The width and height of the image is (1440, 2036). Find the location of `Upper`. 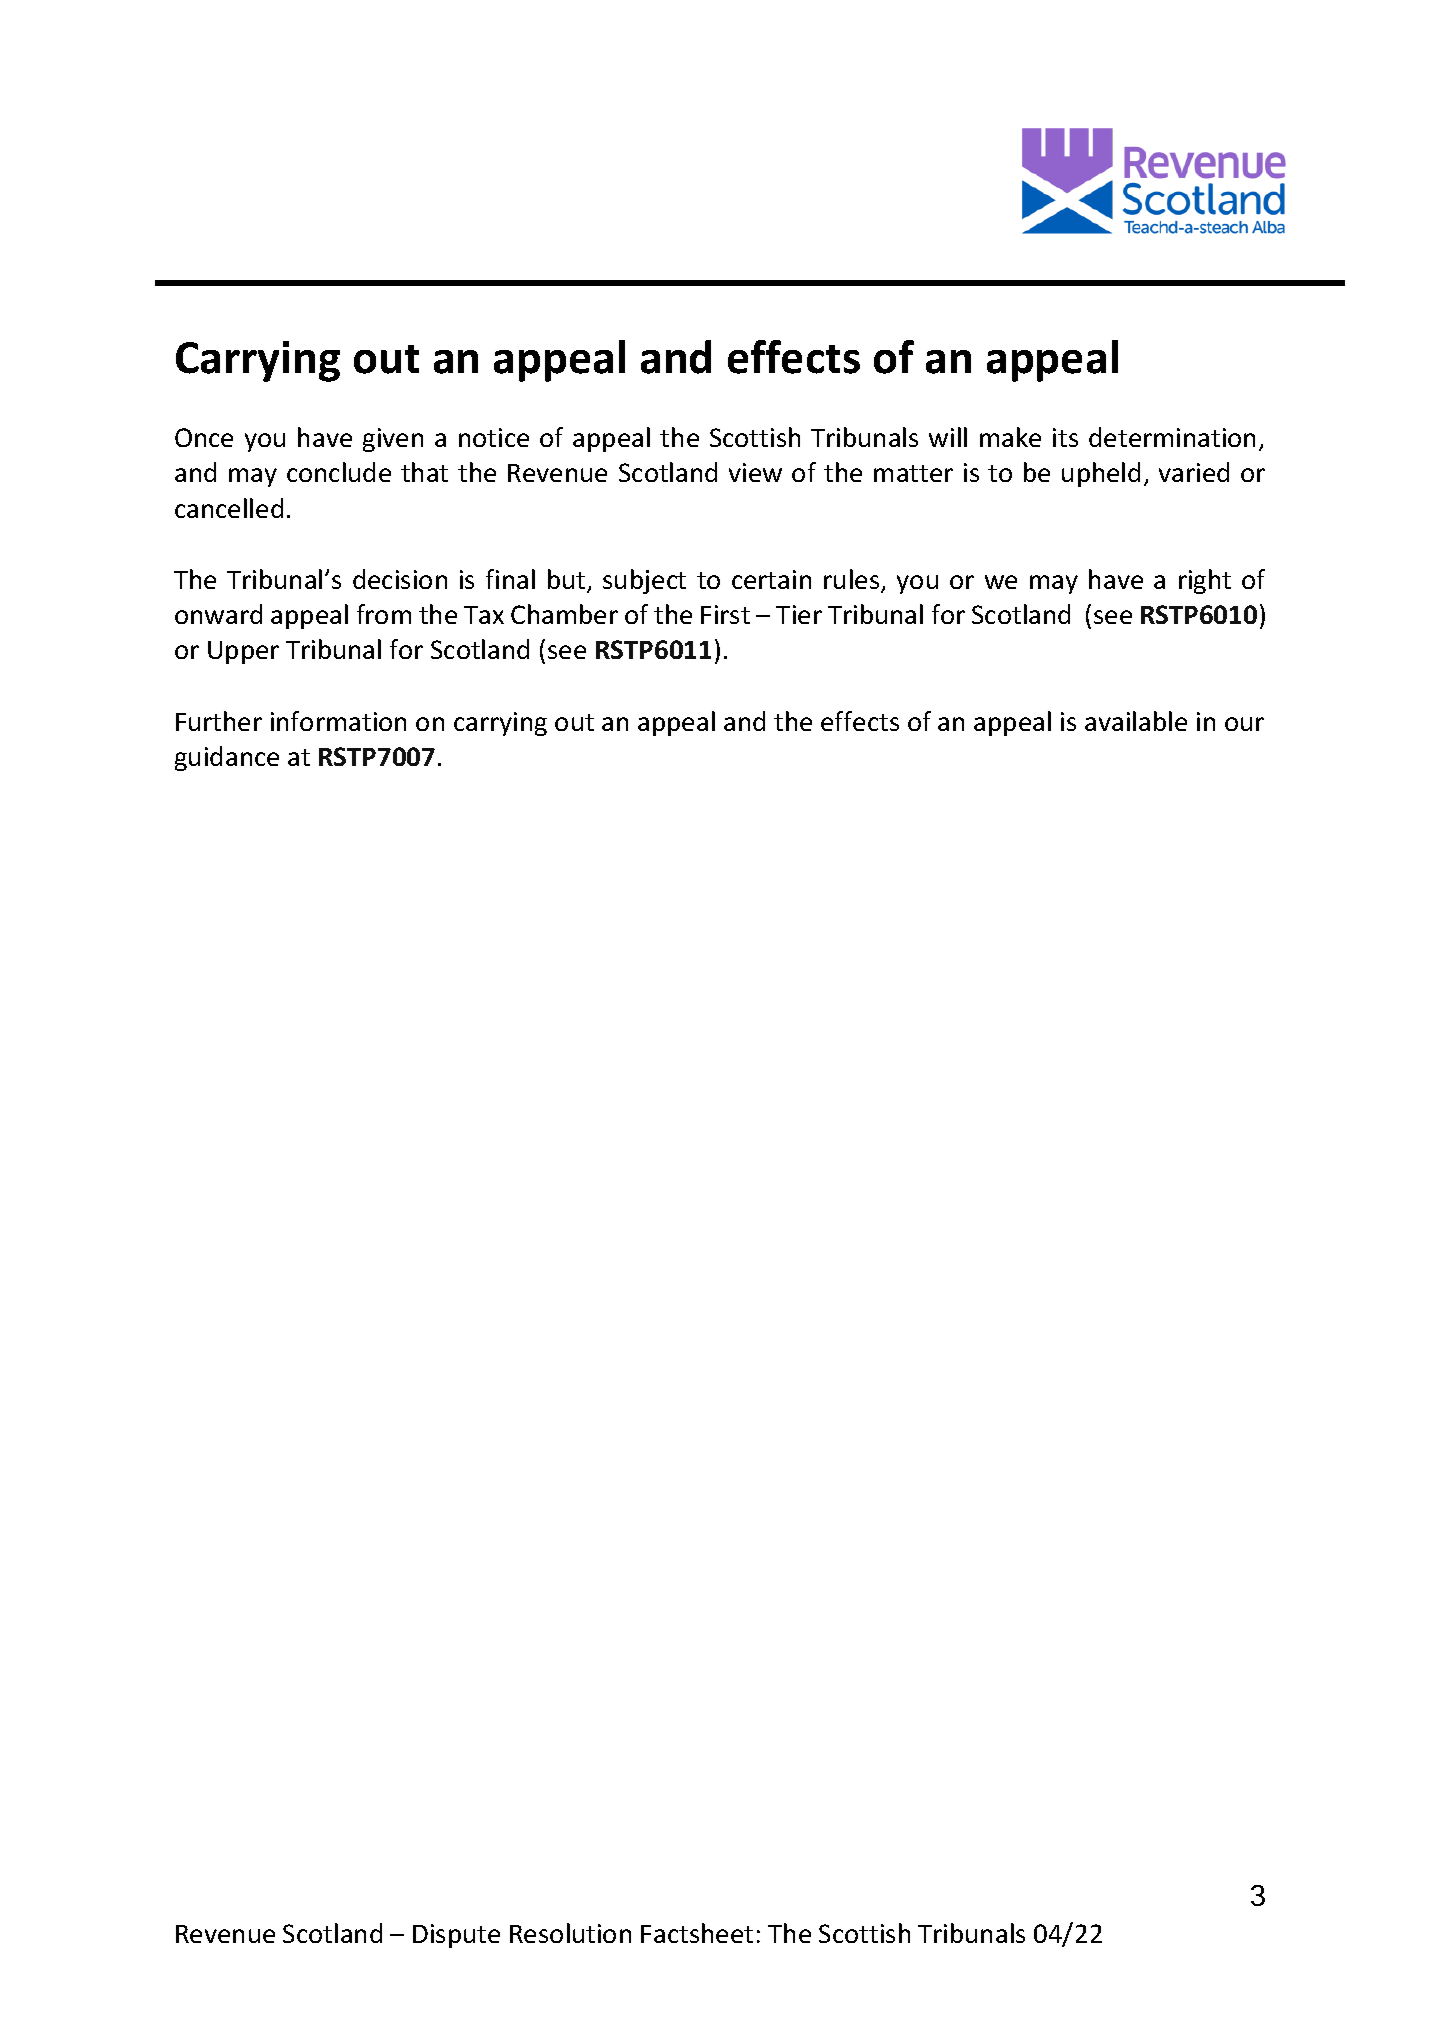

Upper is located at coordinates (243, 652).
